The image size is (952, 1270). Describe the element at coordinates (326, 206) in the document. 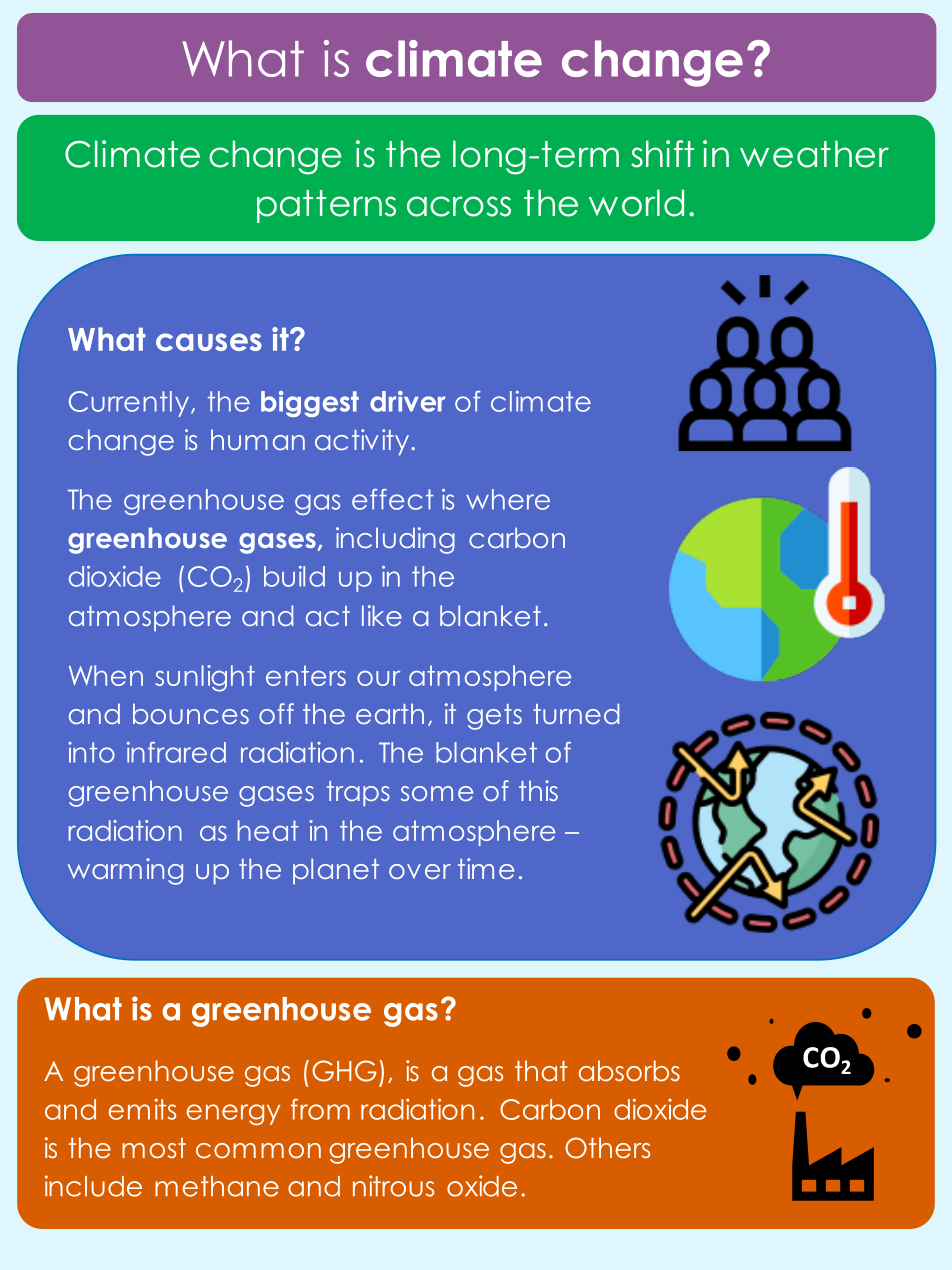

I see `patterns` at that location.
